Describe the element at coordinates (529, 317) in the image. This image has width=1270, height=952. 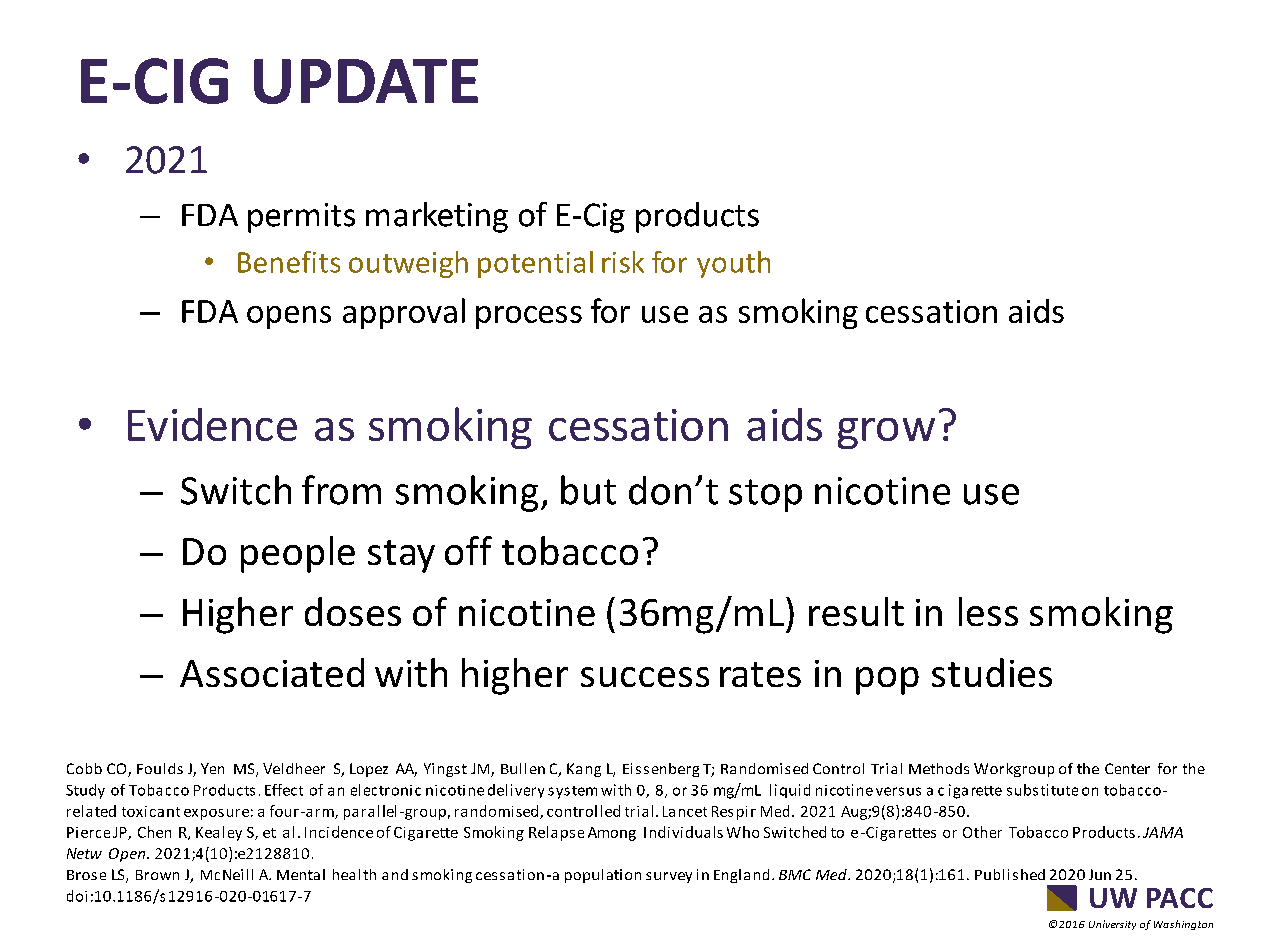
I see `process` at that location.
